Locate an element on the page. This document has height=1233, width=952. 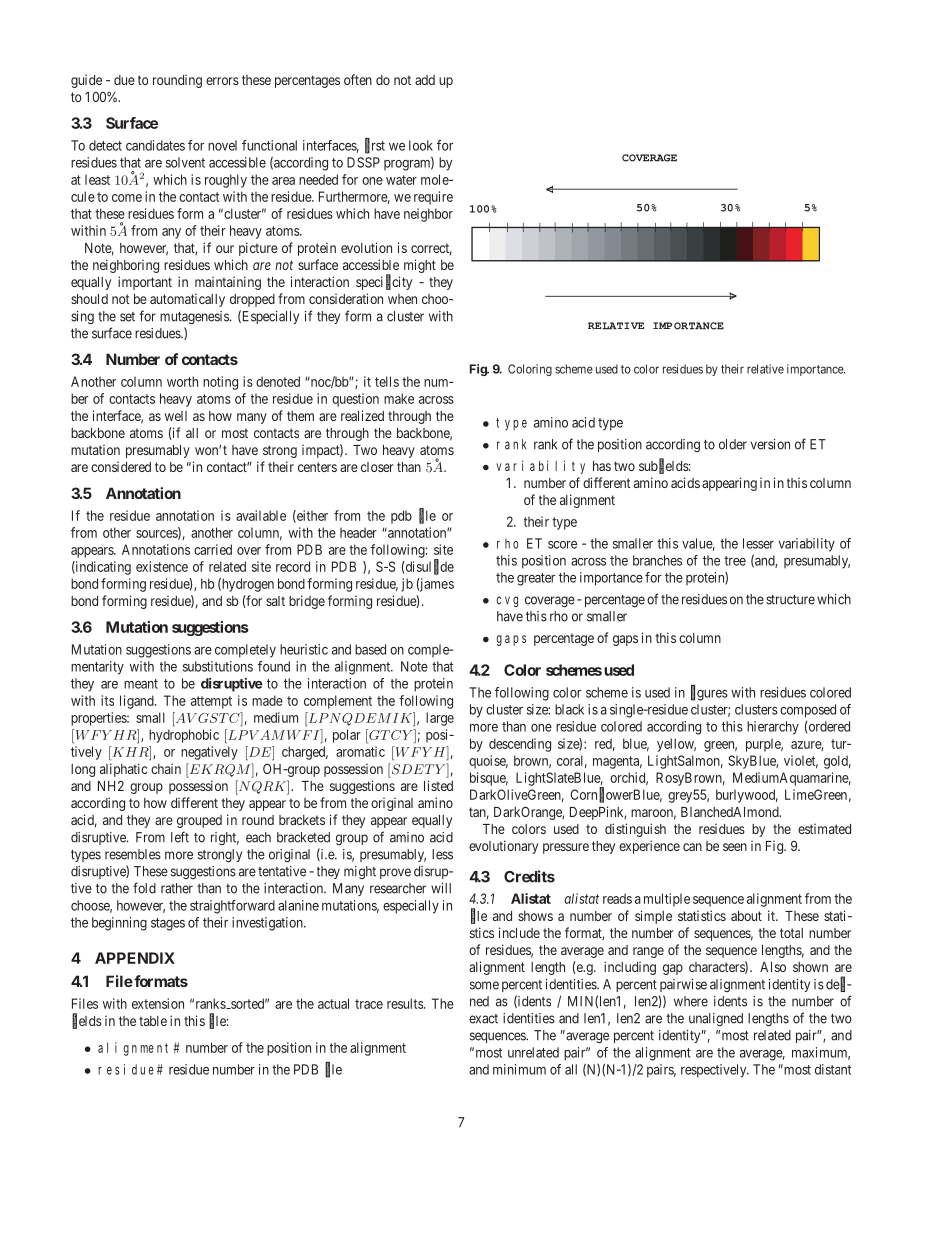
tree is located at coordinates (735, 561).
